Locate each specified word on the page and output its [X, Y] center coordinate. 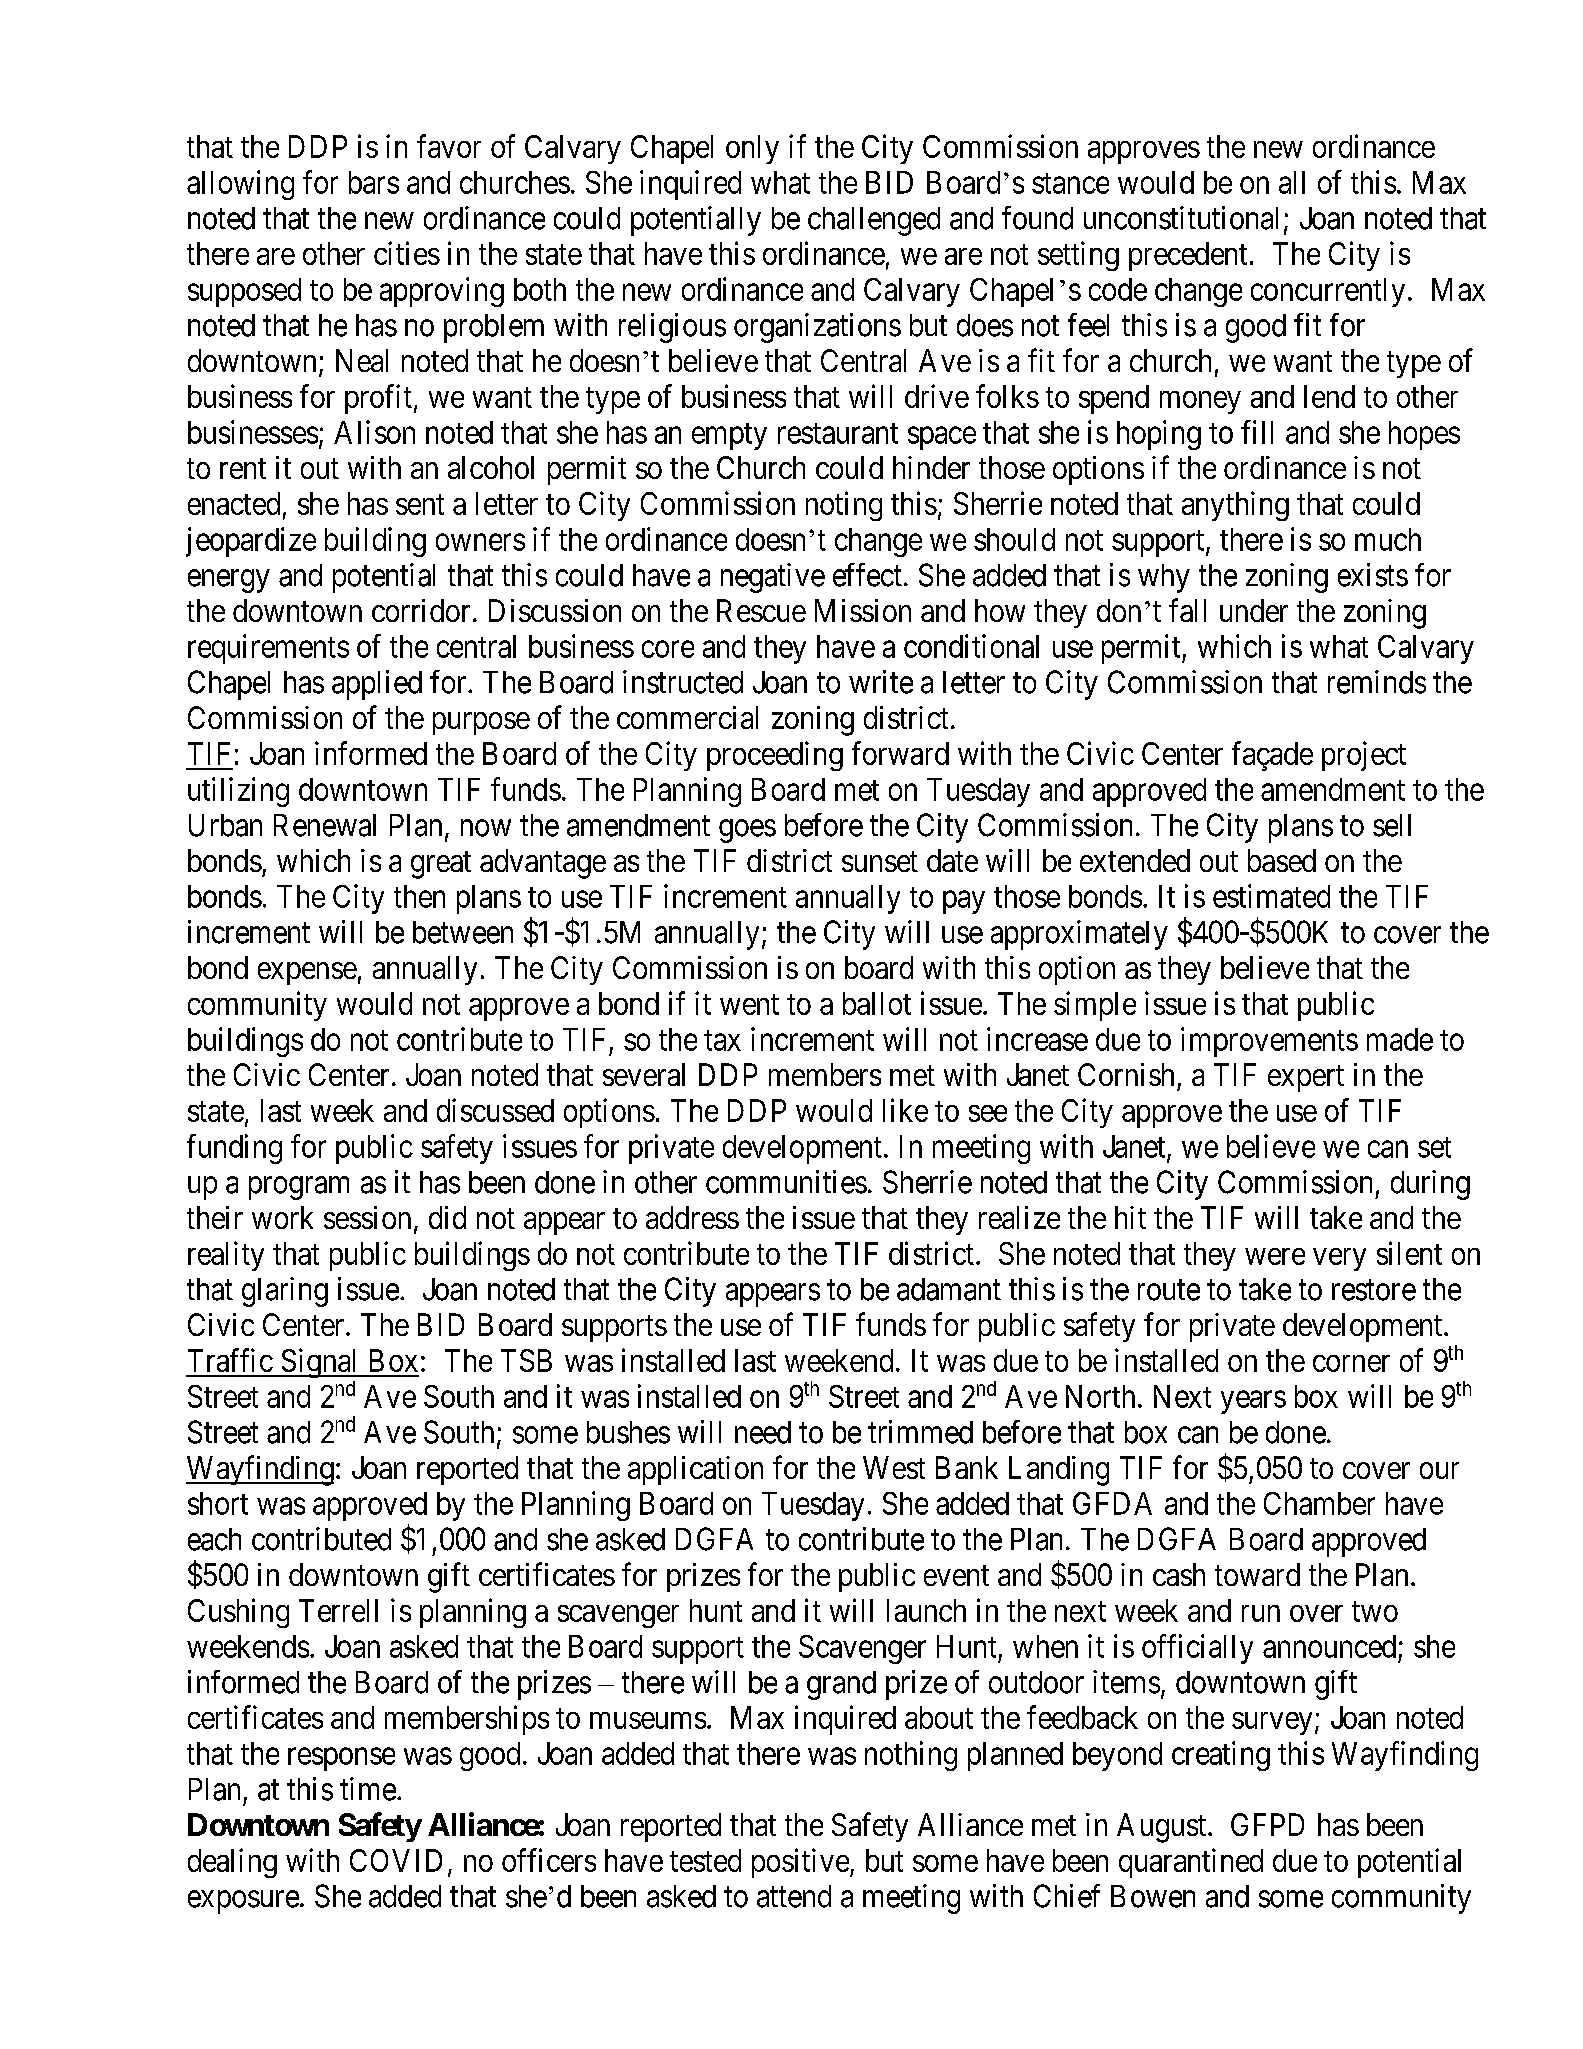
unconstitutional [1181, 218]
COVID [396, 1860]
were [1275, 1256]
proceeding [775, 756]
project [1364, 756]
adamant [949, 1289]
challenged [874, 221]
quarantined [1191, 1863]
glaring [285, 1292]
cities [407, 253]
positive [800, 1863]
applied [377, 685]
